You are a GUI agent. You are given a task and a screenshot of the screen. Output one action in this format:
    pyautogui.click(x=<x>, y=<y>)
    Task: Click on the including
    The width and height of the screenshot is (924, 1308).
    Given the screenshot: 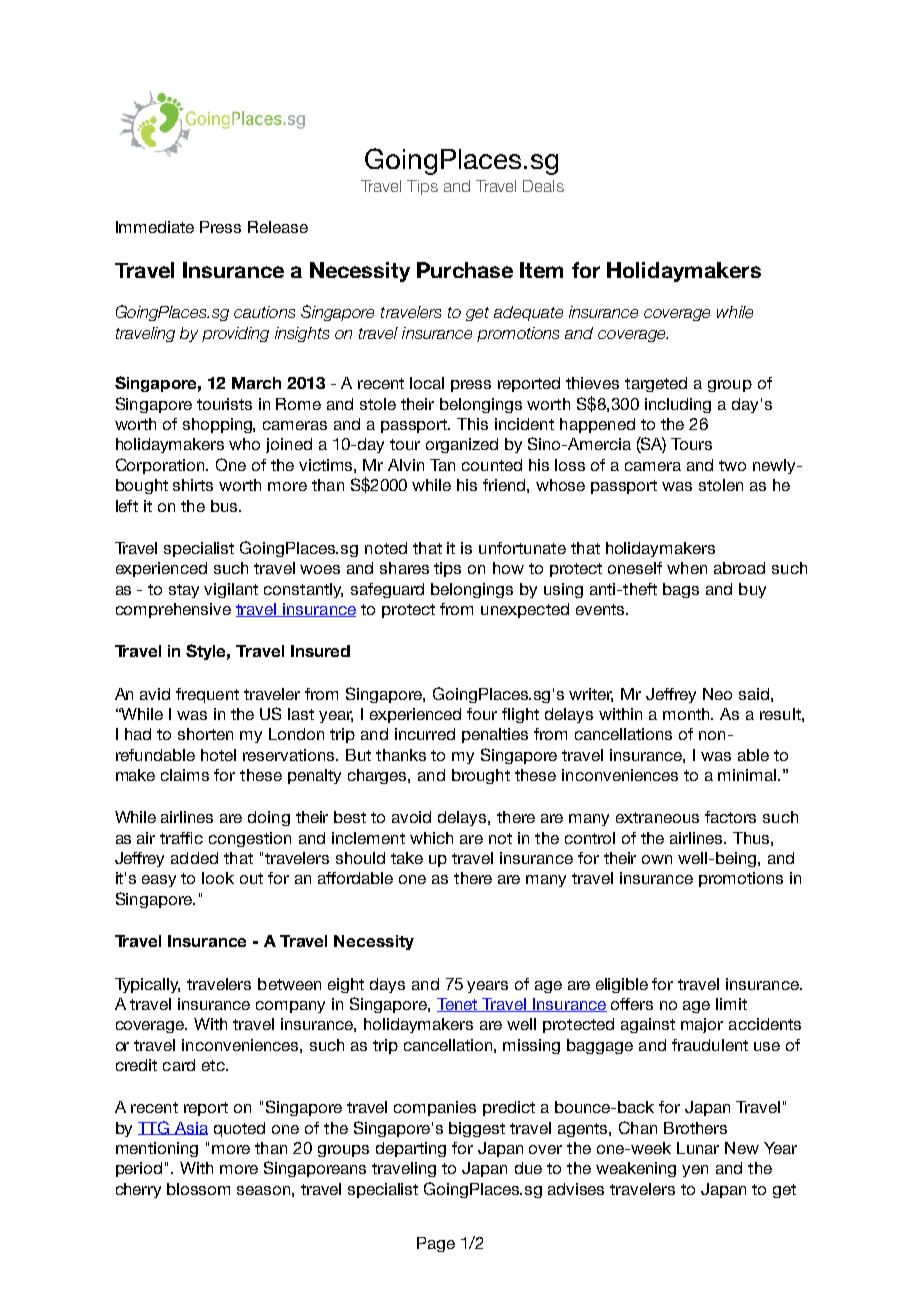 What is the action you would take?
    pyautogui.click(x=678, y=405)
